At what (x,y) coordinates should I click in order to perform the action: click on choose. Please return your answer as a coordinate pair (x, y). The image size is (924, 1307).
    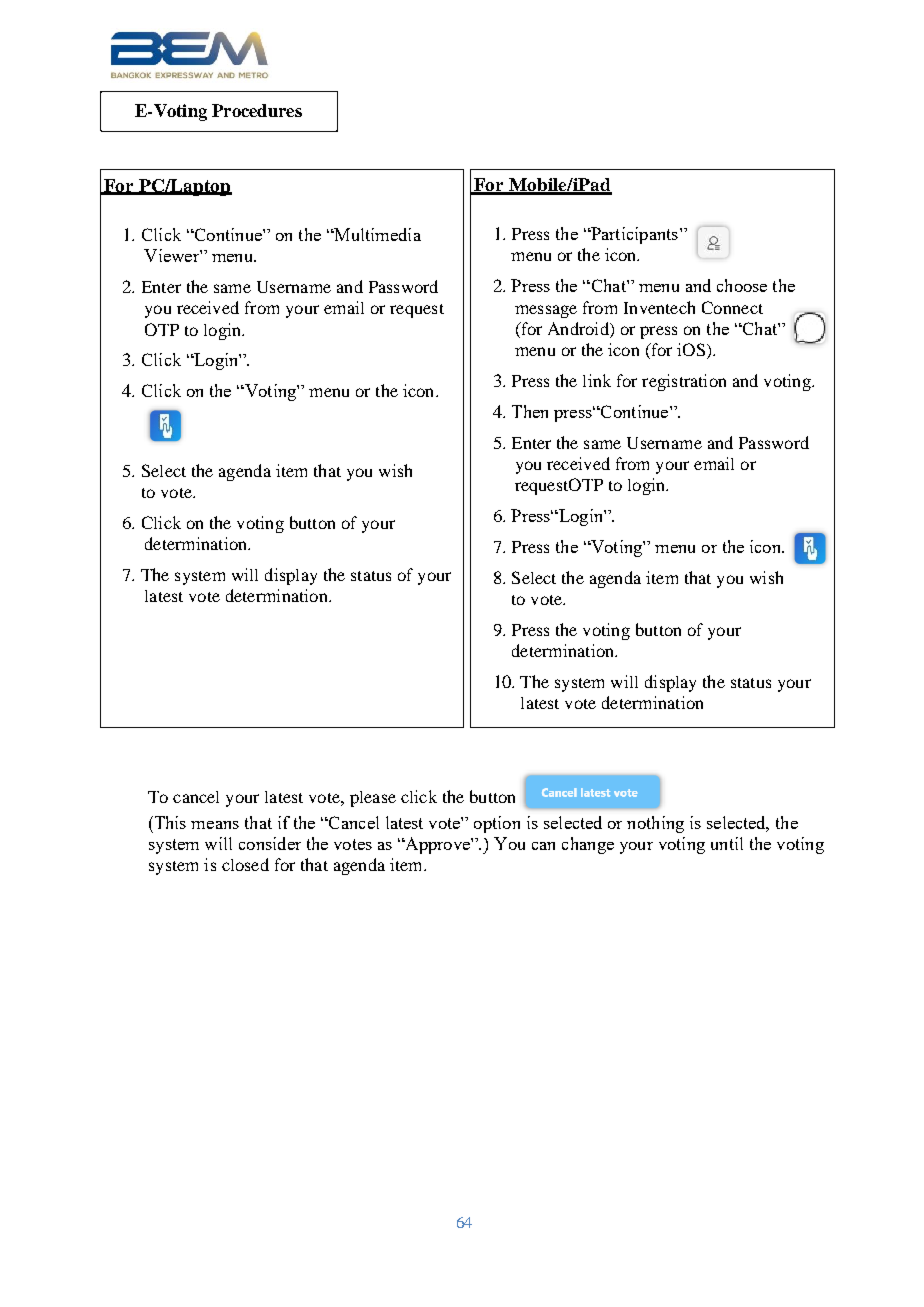
    Looking at the image, I should click on (742, 285).
